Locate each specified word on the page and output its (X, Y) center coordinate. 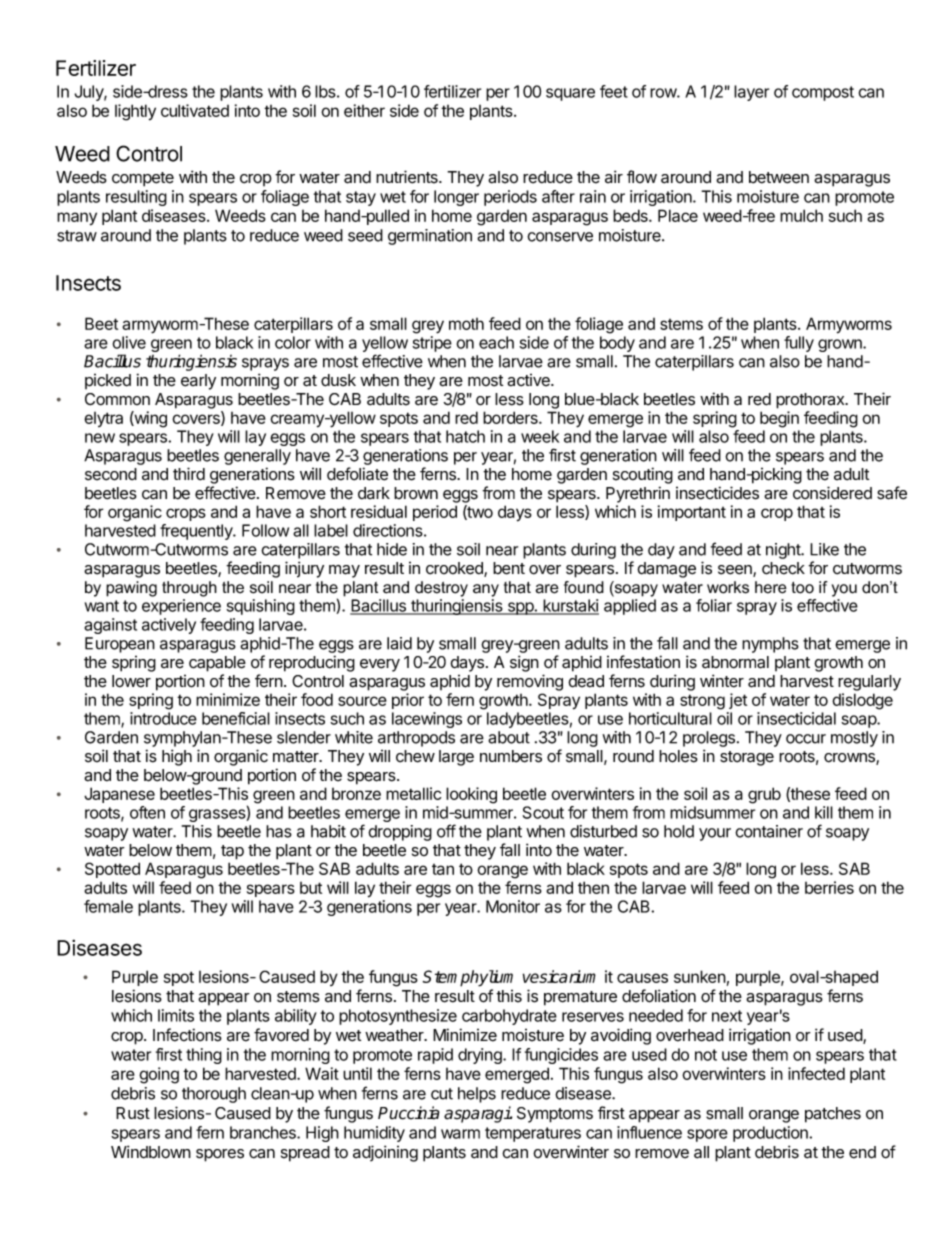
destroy (441, 589)
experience (181, 607)
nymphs (770, 645)
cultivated (195, 110)
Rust (133, 1113)
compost (823, 93)
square (570, 94)
